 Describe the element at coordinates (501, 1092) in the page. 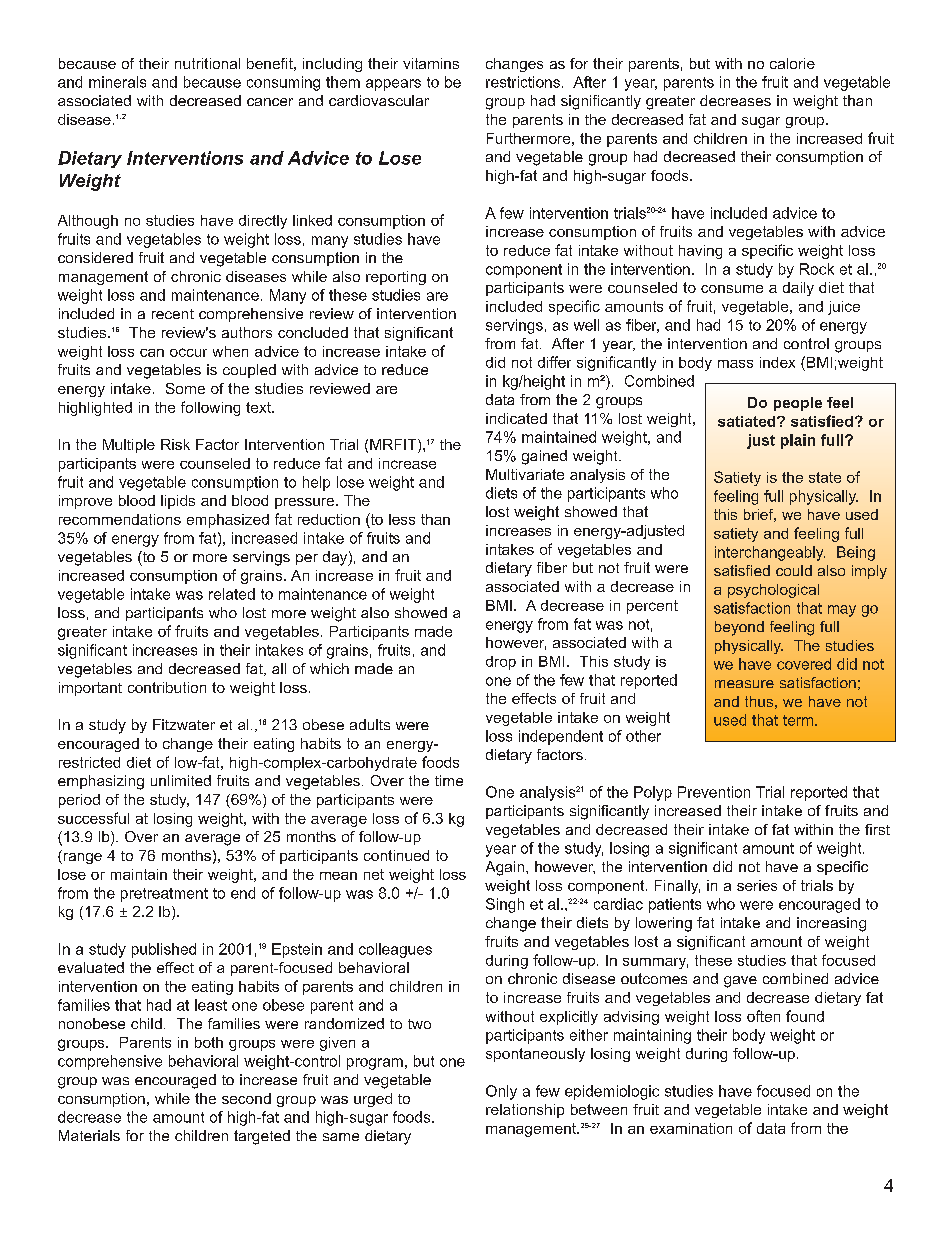

I see `Only` at that location.
